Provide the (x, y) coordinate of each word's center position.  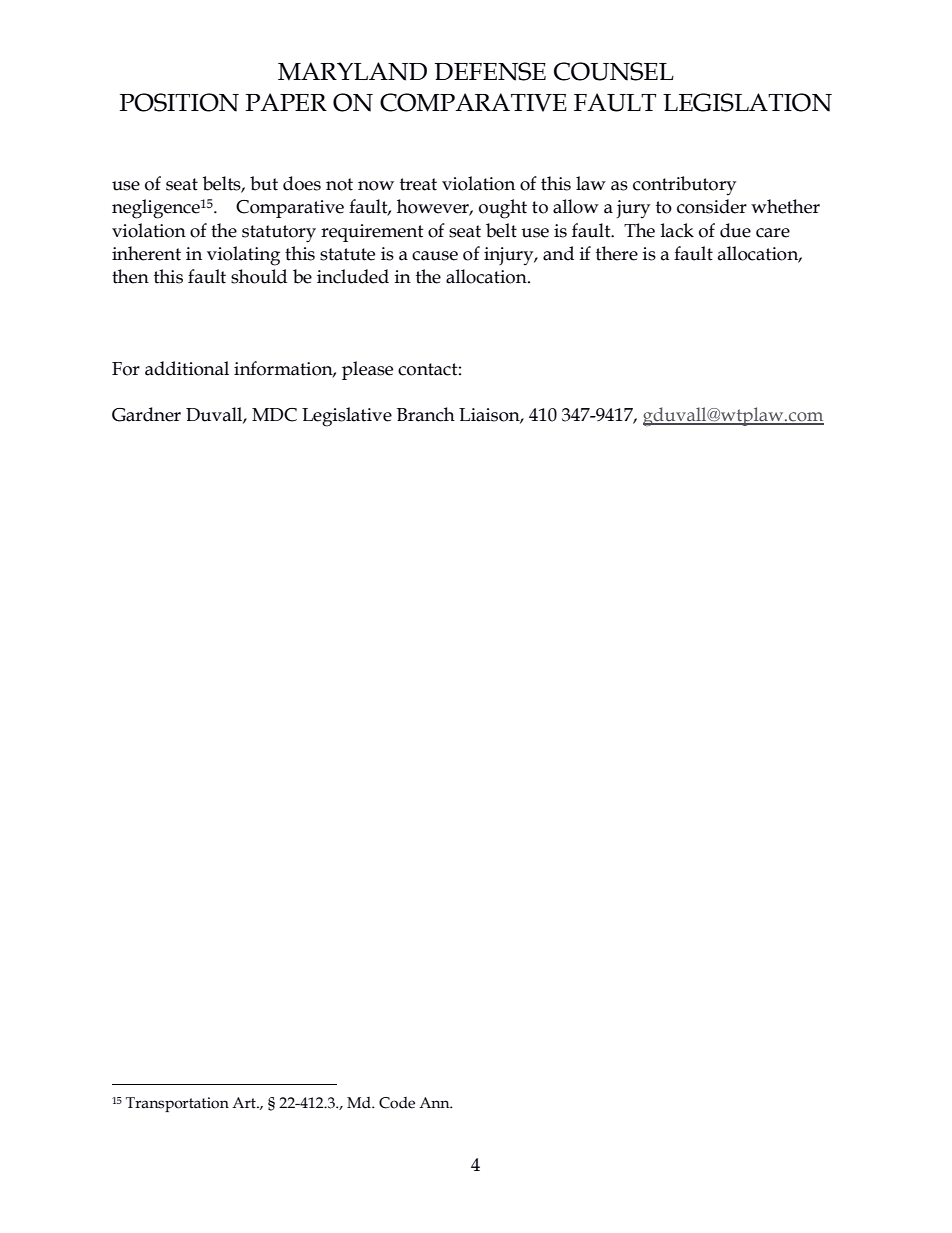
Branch (426, 414)
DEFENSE (490, 71)
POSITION (179, 102)
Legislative (347, 417)
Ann (435, 1102)
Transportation (177, 1104)
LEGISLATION (747, 102)
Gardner (146, 414)
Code (397, 1103)
